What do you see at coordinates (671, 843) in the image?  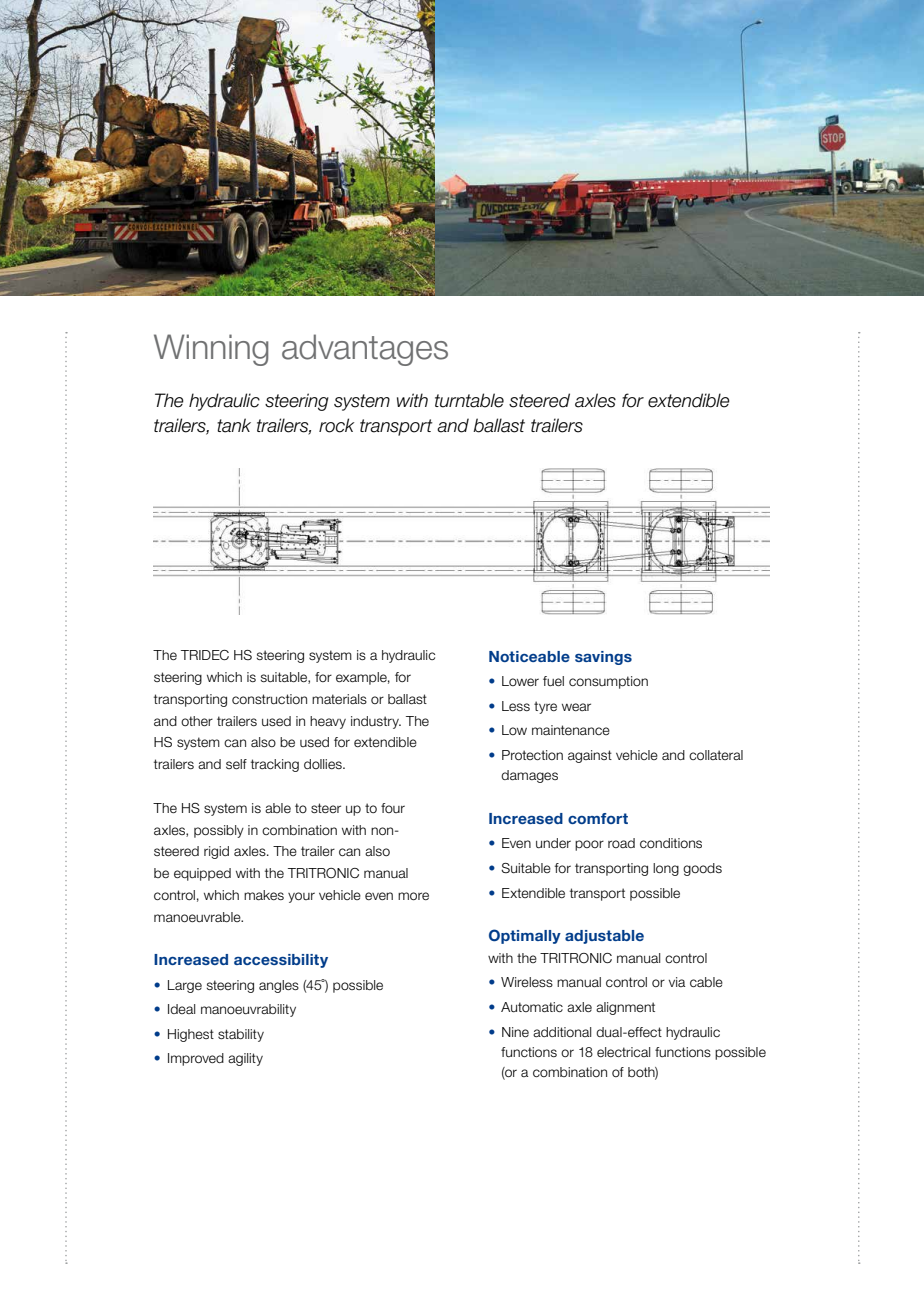 I see `conditions` at bounding box center [671, 843].
